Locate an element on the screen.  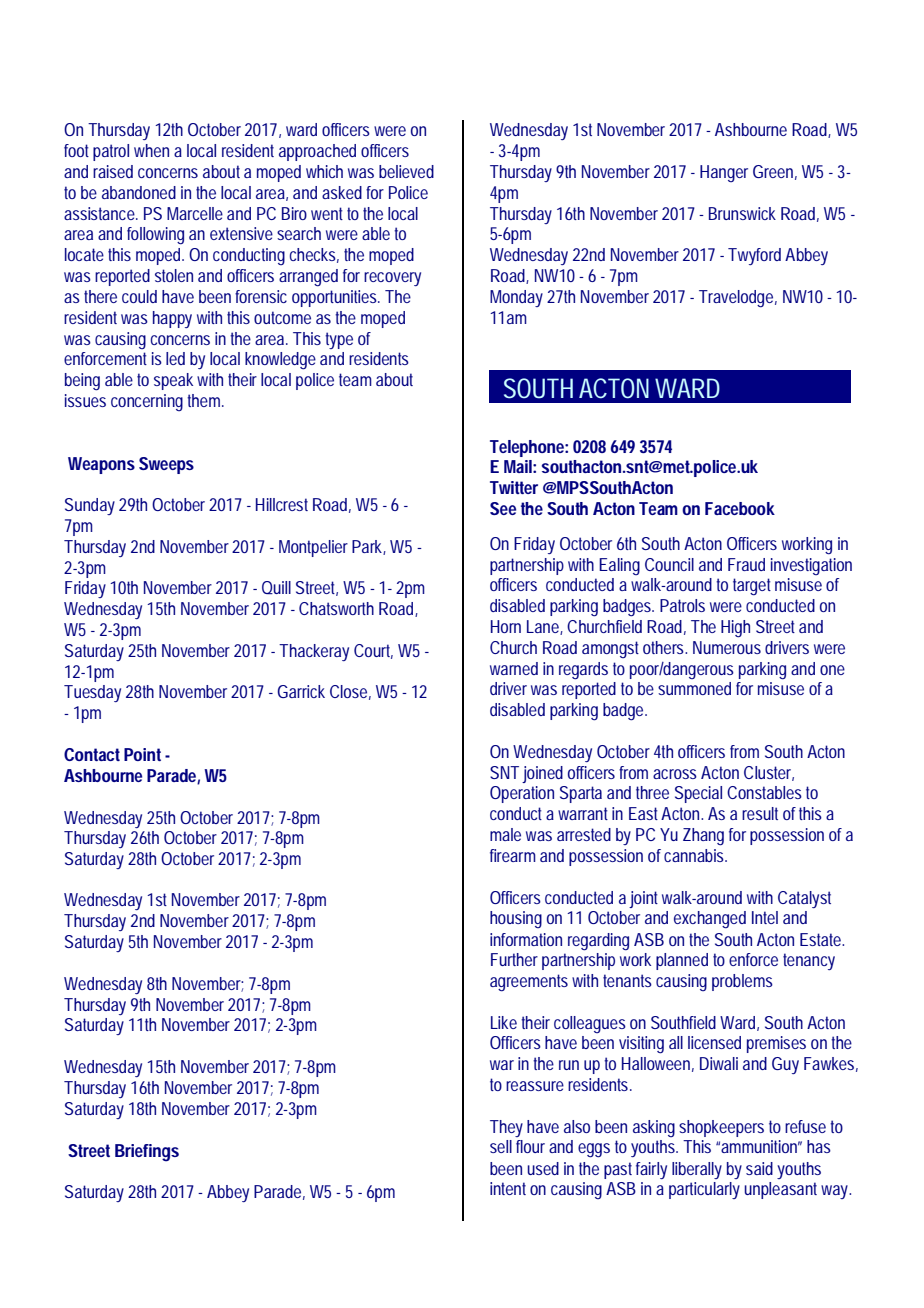
which is located at coordinates (324, 171).
